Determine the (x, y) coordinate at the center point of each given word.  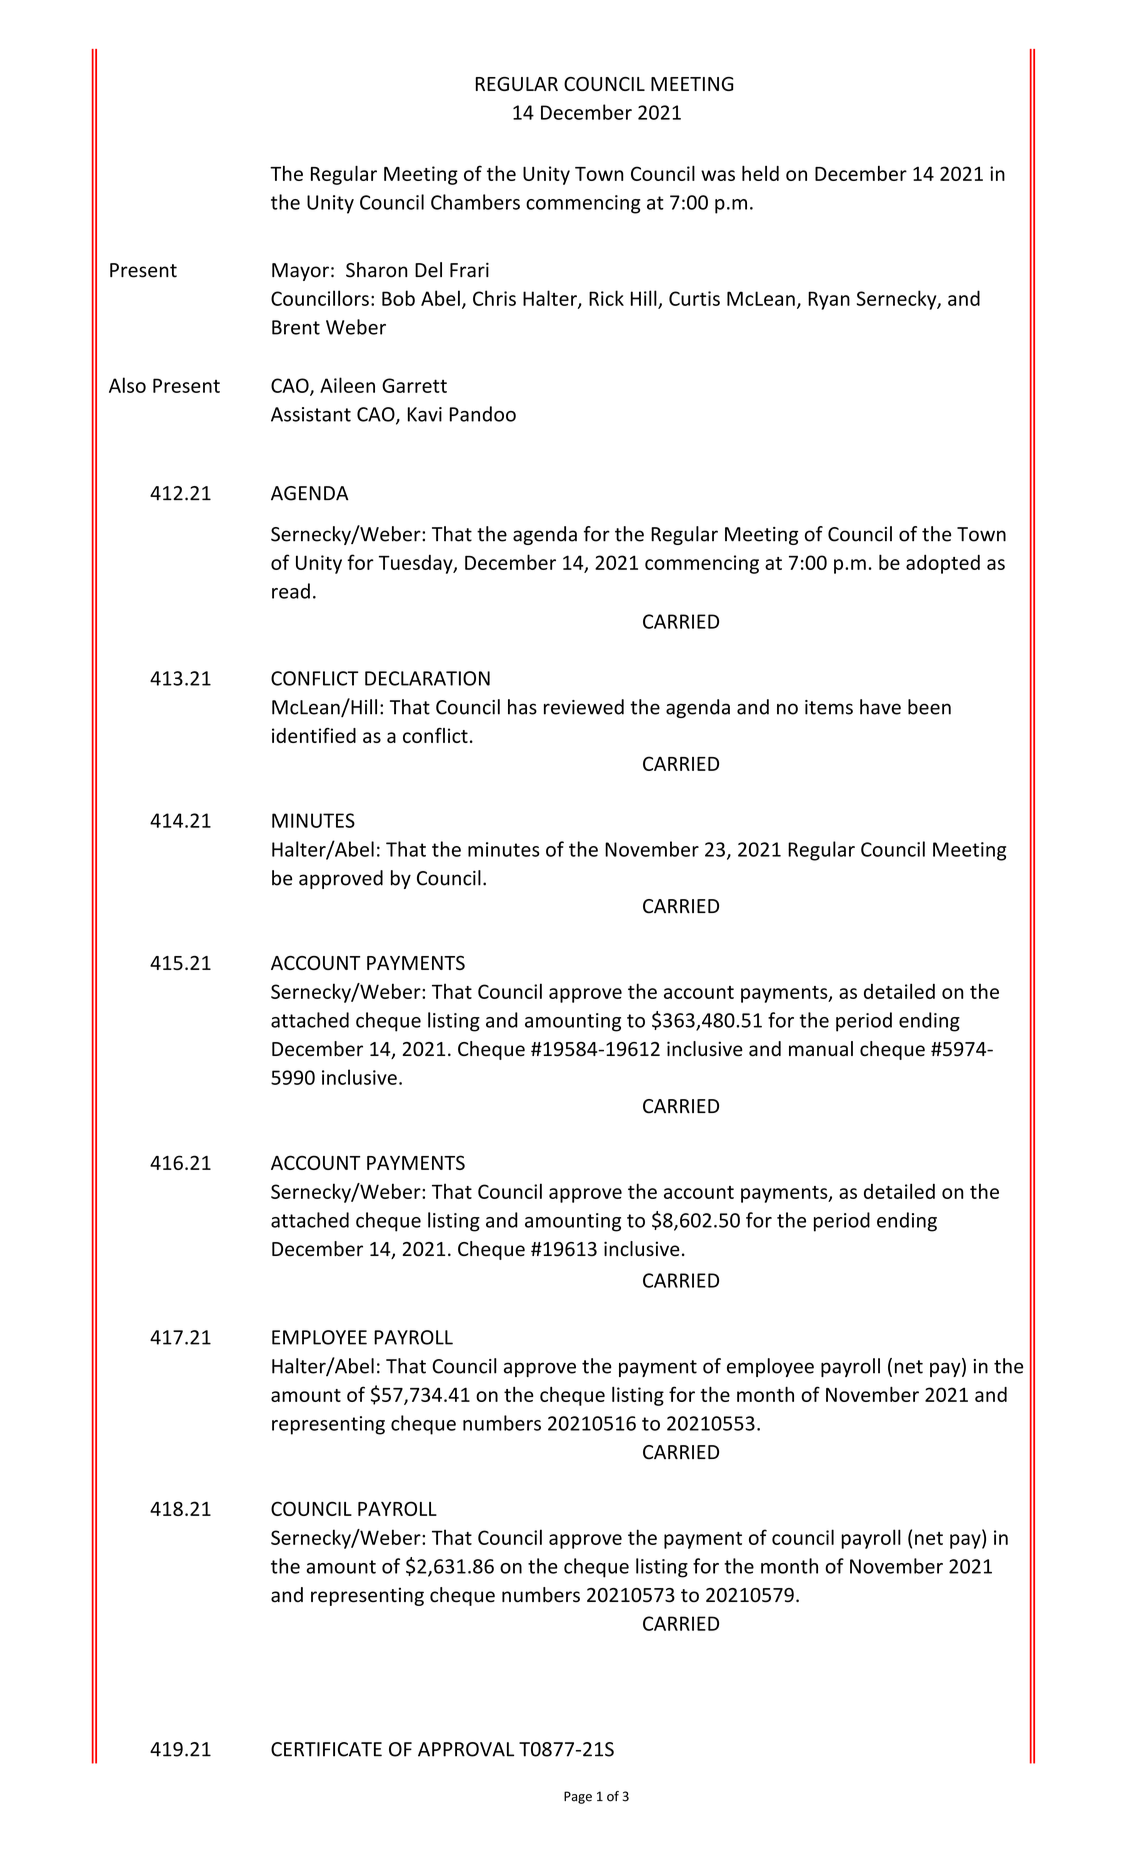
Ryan (829, 300)
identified (314, 735)
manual (821, 1049)
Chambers (475, 202)
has (522, 707)
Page (578, 1797)
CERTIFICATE (326, 1749)
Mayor (300, 272)
